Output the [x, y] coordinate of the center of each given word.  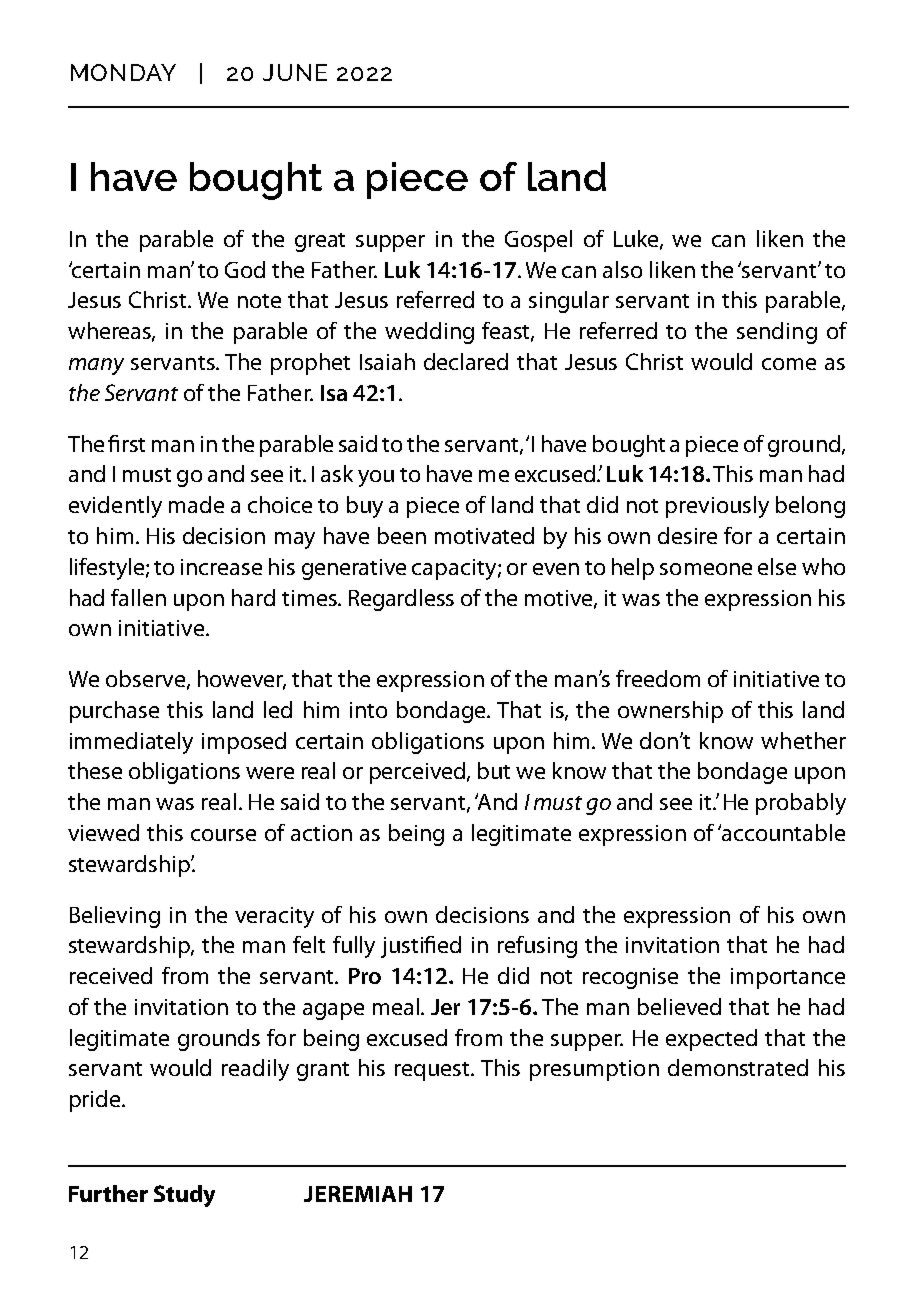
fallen [138, 597]
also [622, 269]
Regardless [401, 600]
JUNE [295, 72]
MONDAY [123, 72]
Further [108, 1193]
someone [706, 569]
